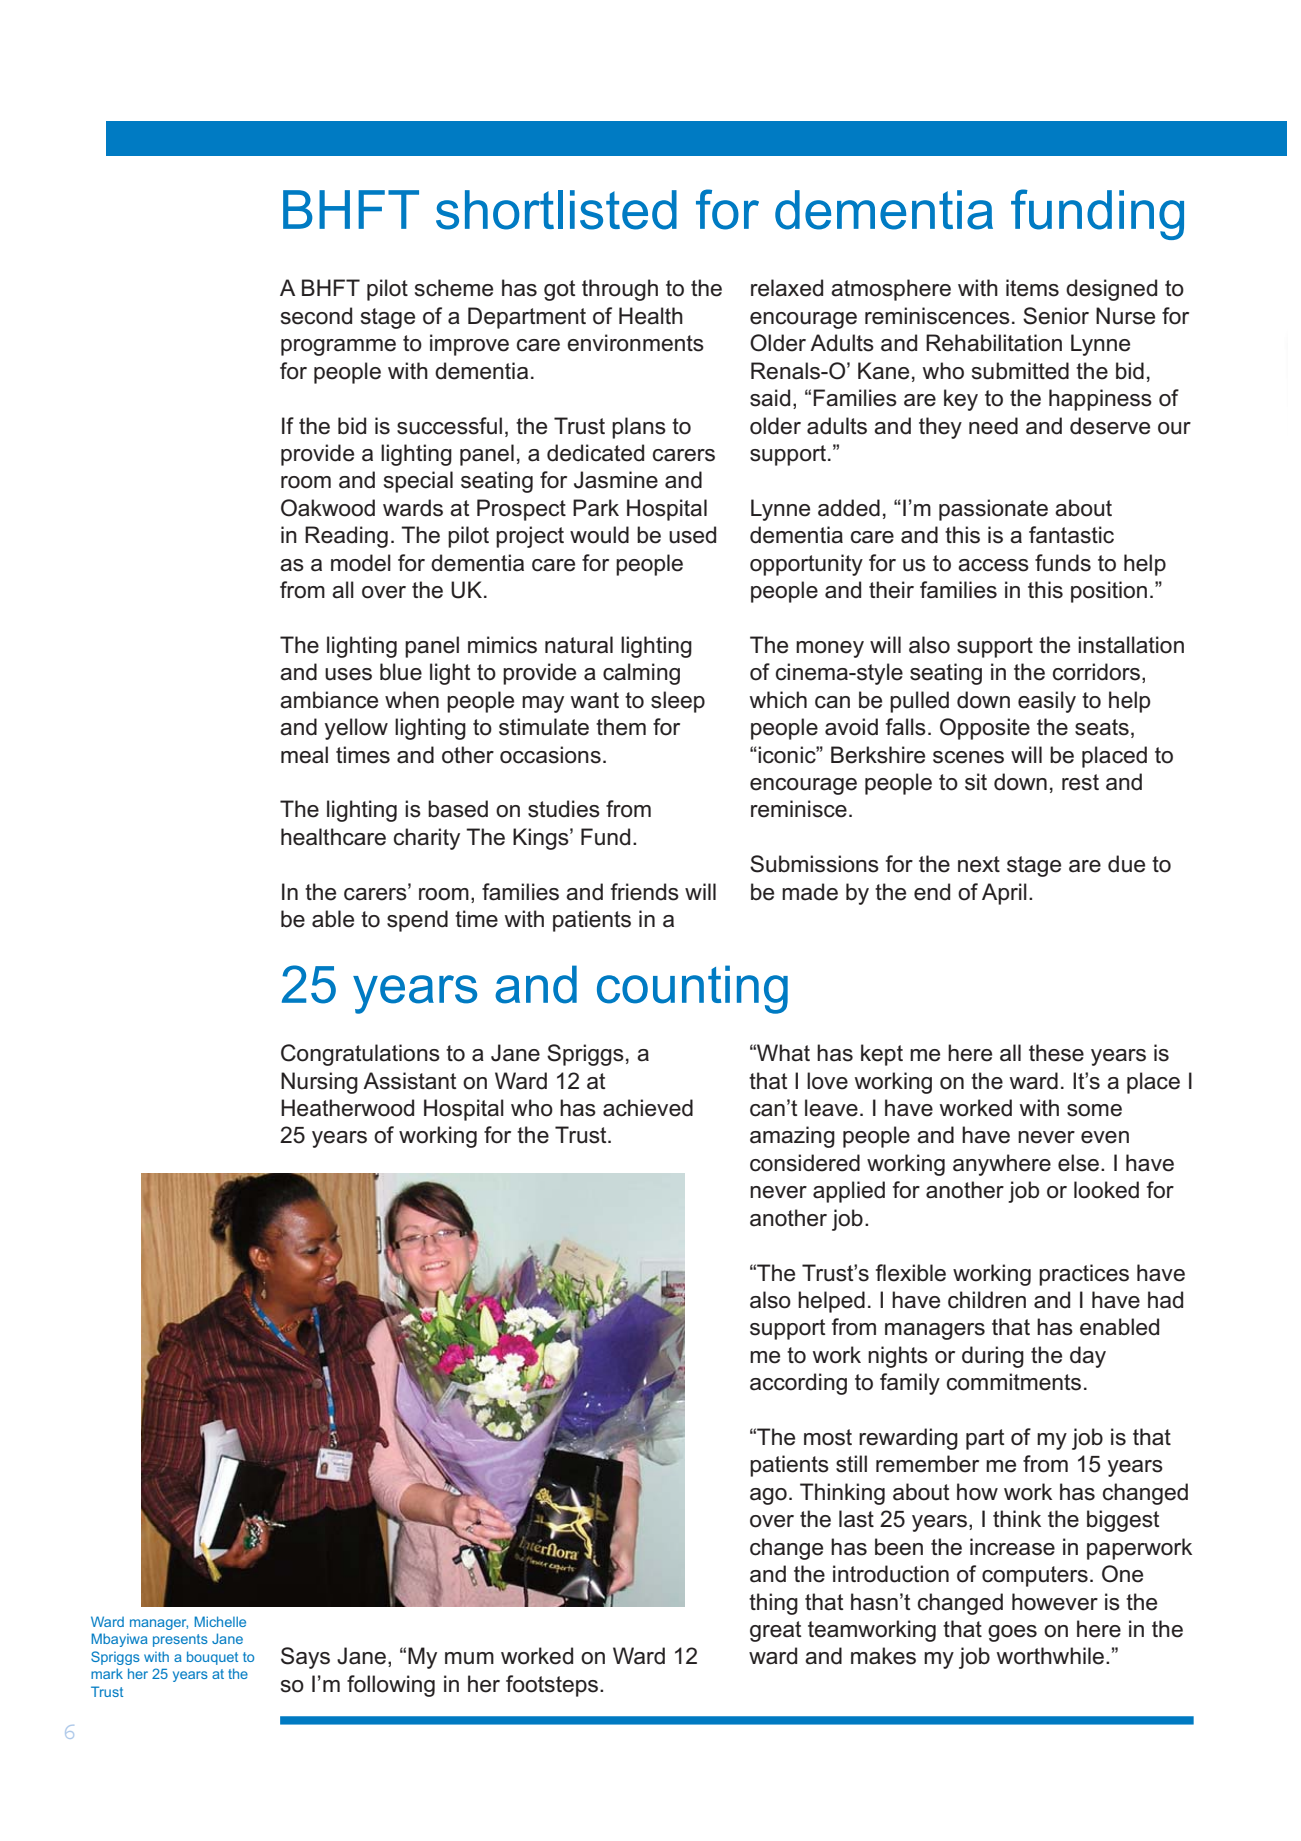  What do you see at coordinates (552, 1686) in the screenshot?
I see `footsteps` at bounding box center [552, 1686].
